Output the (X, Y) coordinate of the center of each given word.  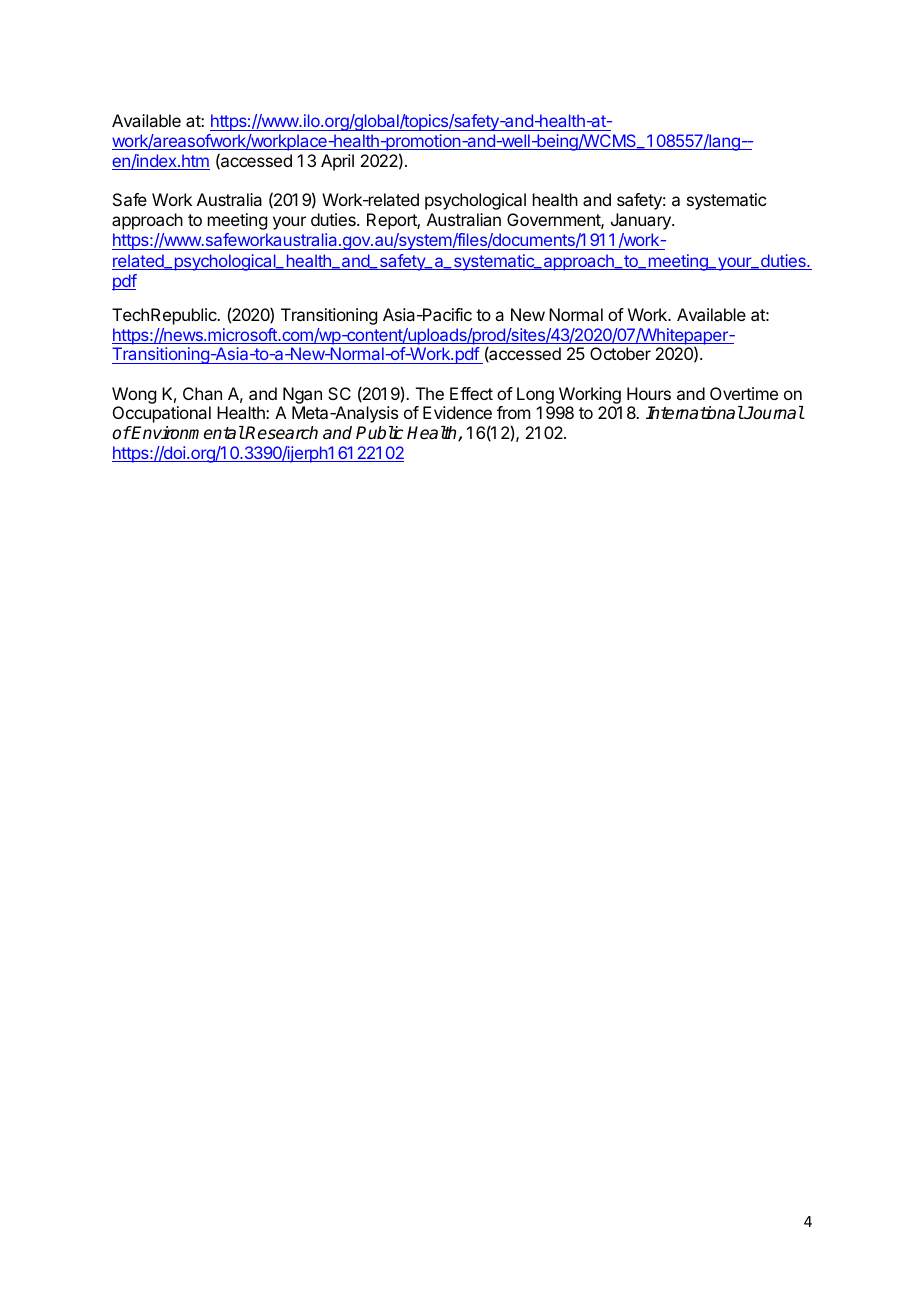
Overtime (744, 393)
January (642, 221)
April (337, 162)
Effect (471, 393)
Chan (202, 393)
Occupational (162, 414)
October (620, 353)
